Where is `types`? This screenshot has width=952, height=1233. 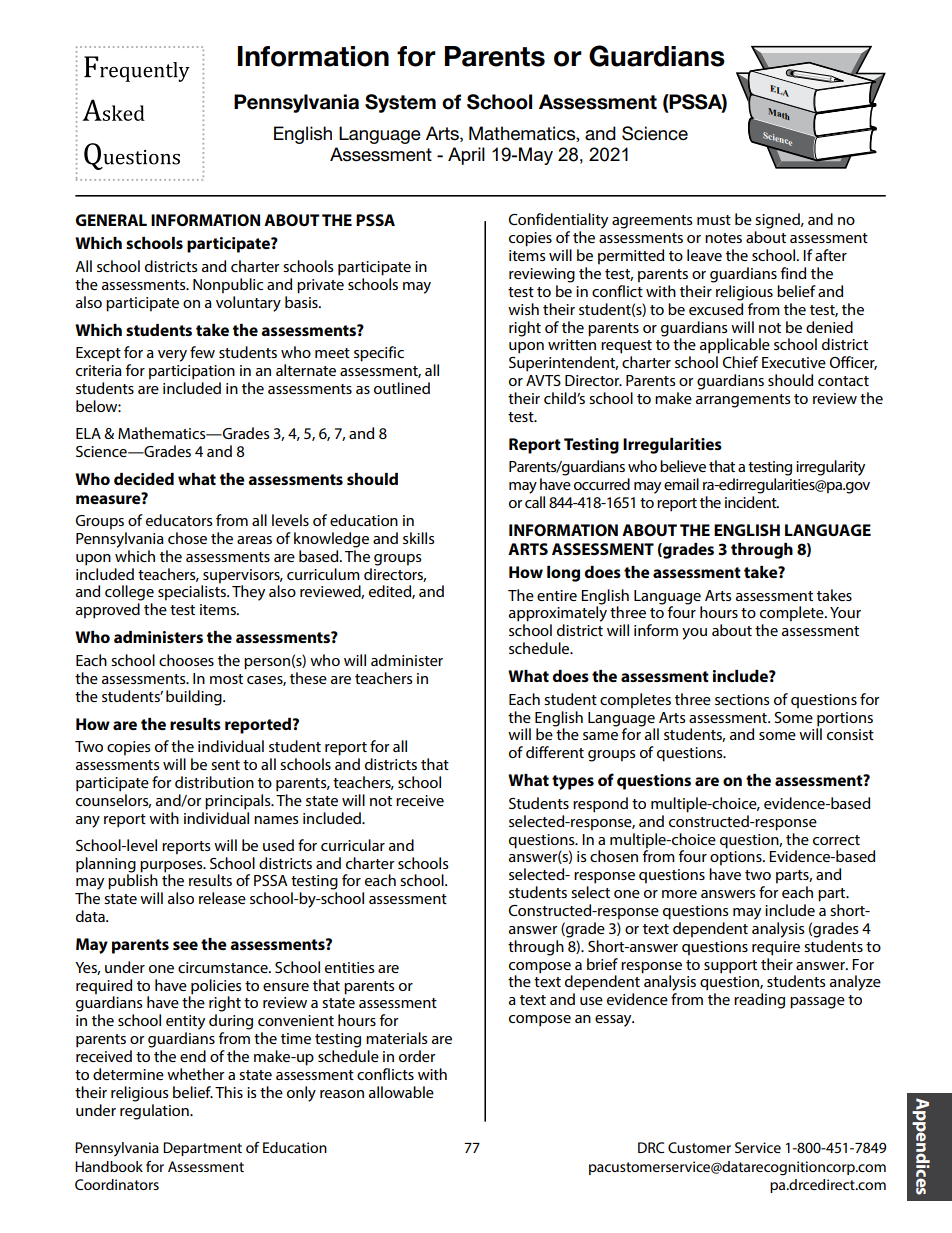 types is located at coordinates (573, 782).
